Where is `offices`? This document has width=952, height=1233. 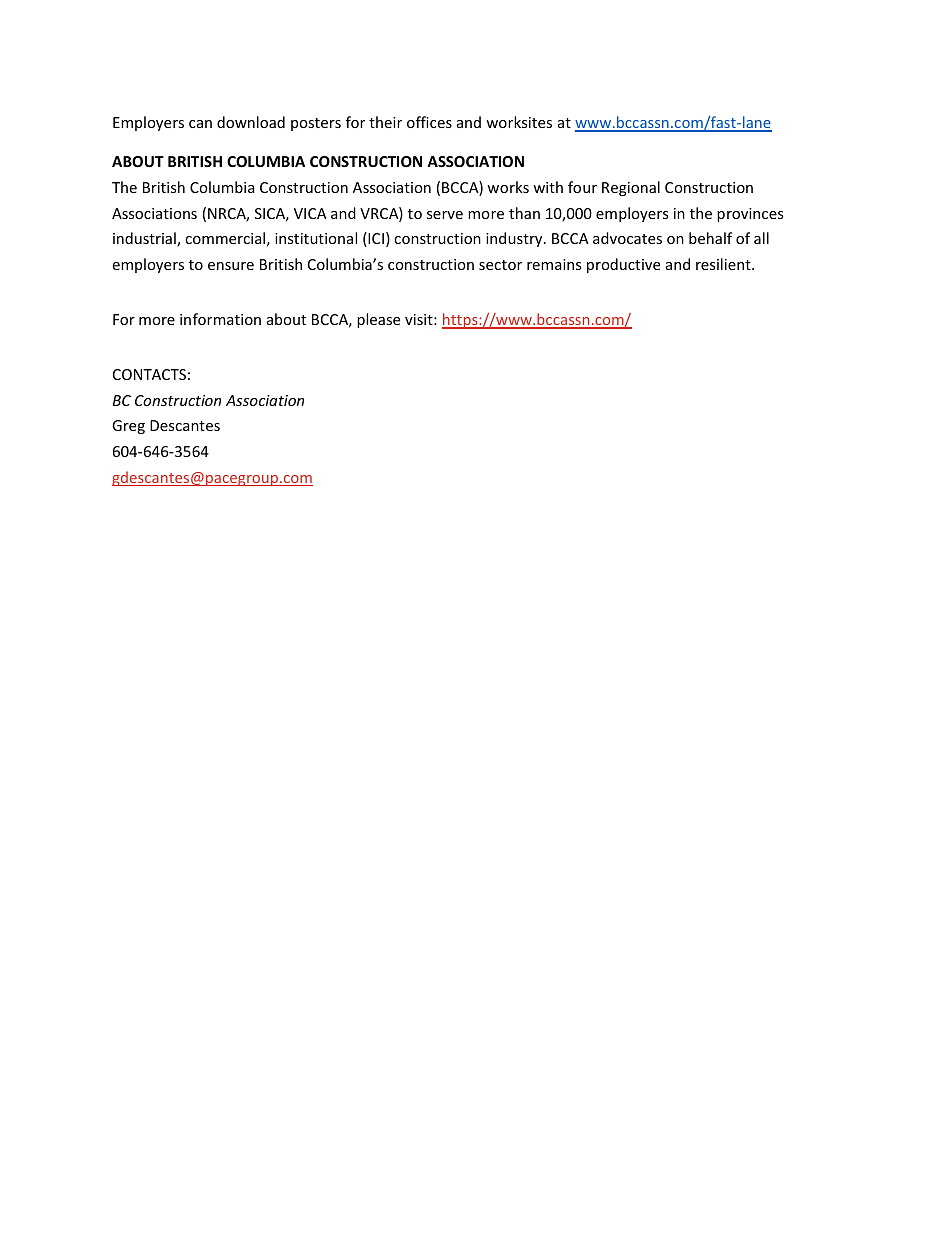
offices is located at coordinates (429, 122).
